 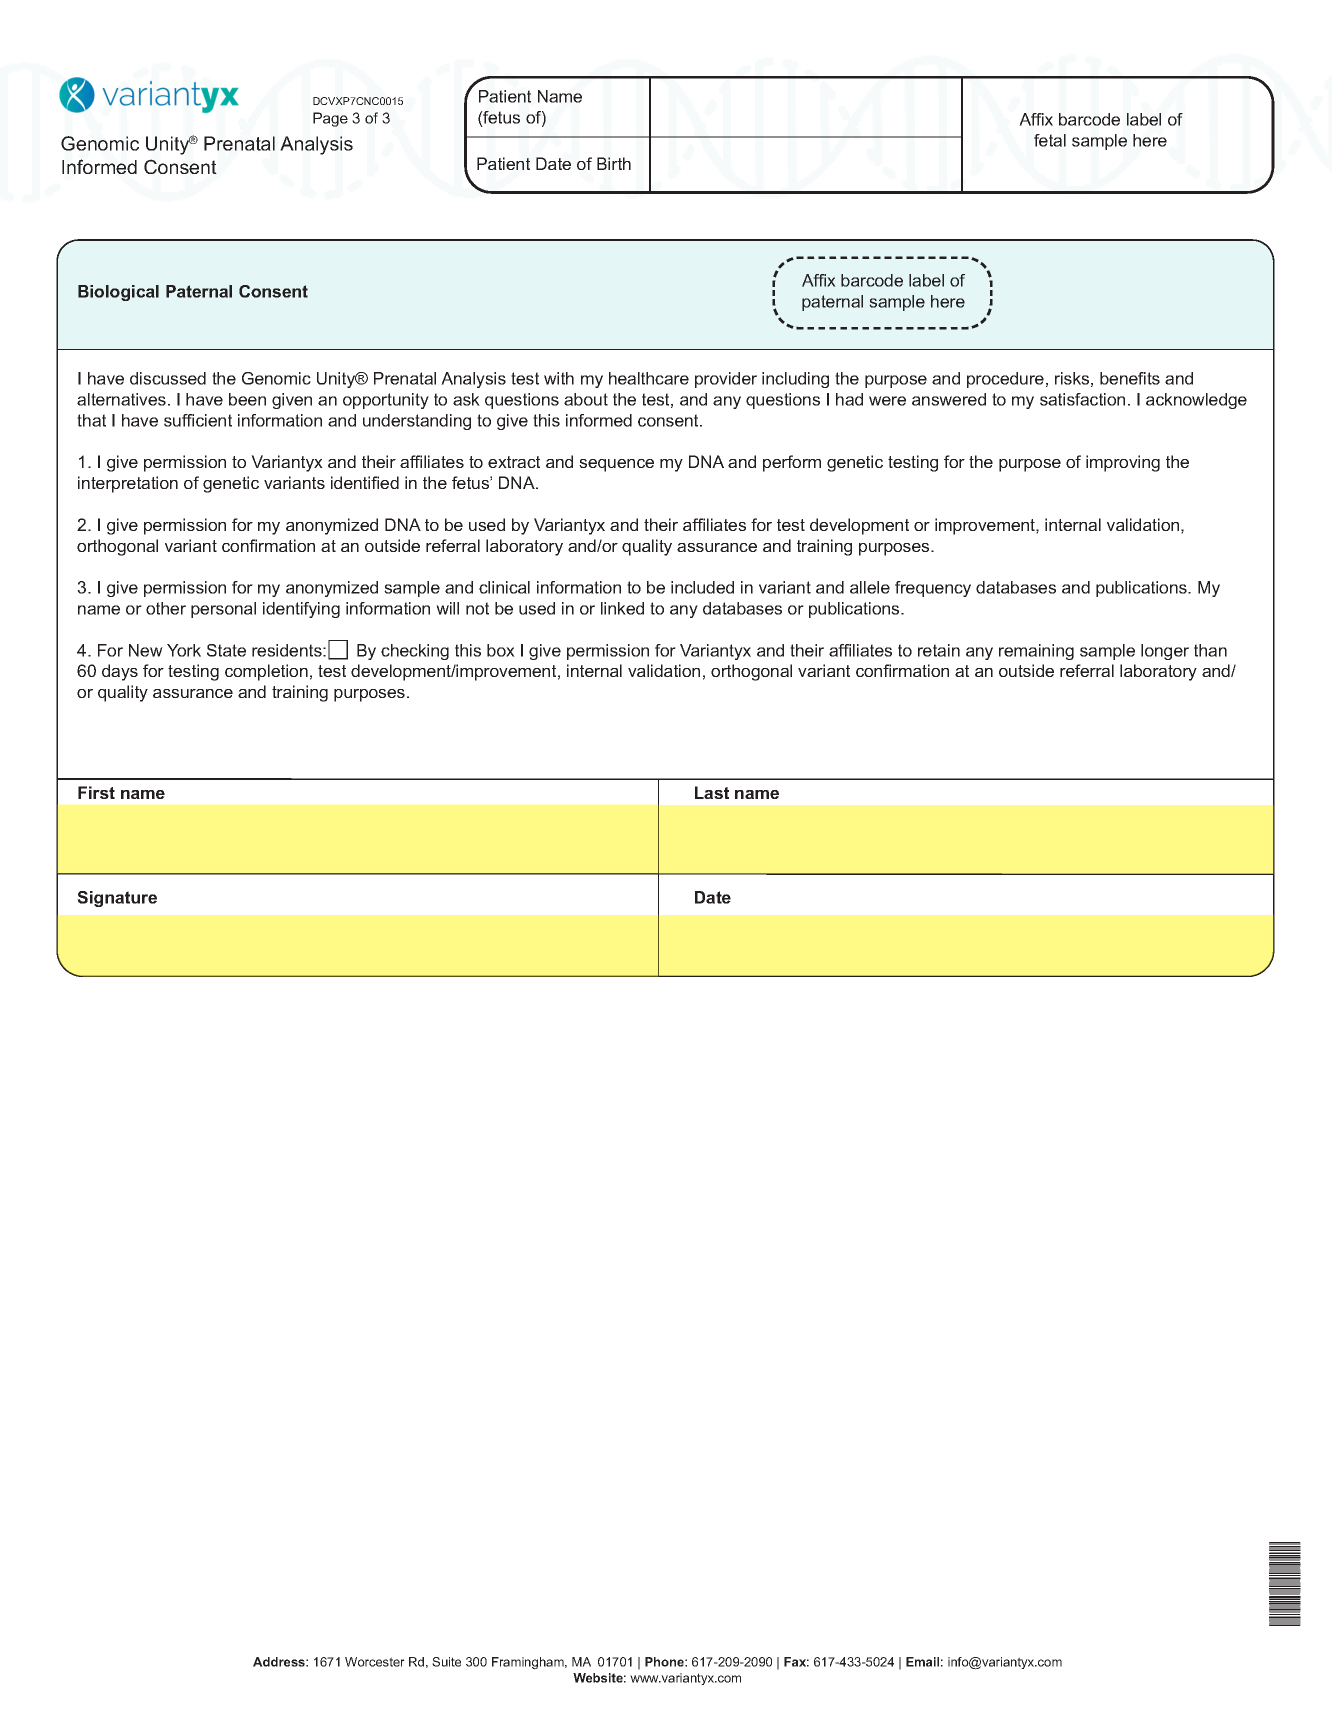 I want to click on linked, so click(x=622, y=608).
